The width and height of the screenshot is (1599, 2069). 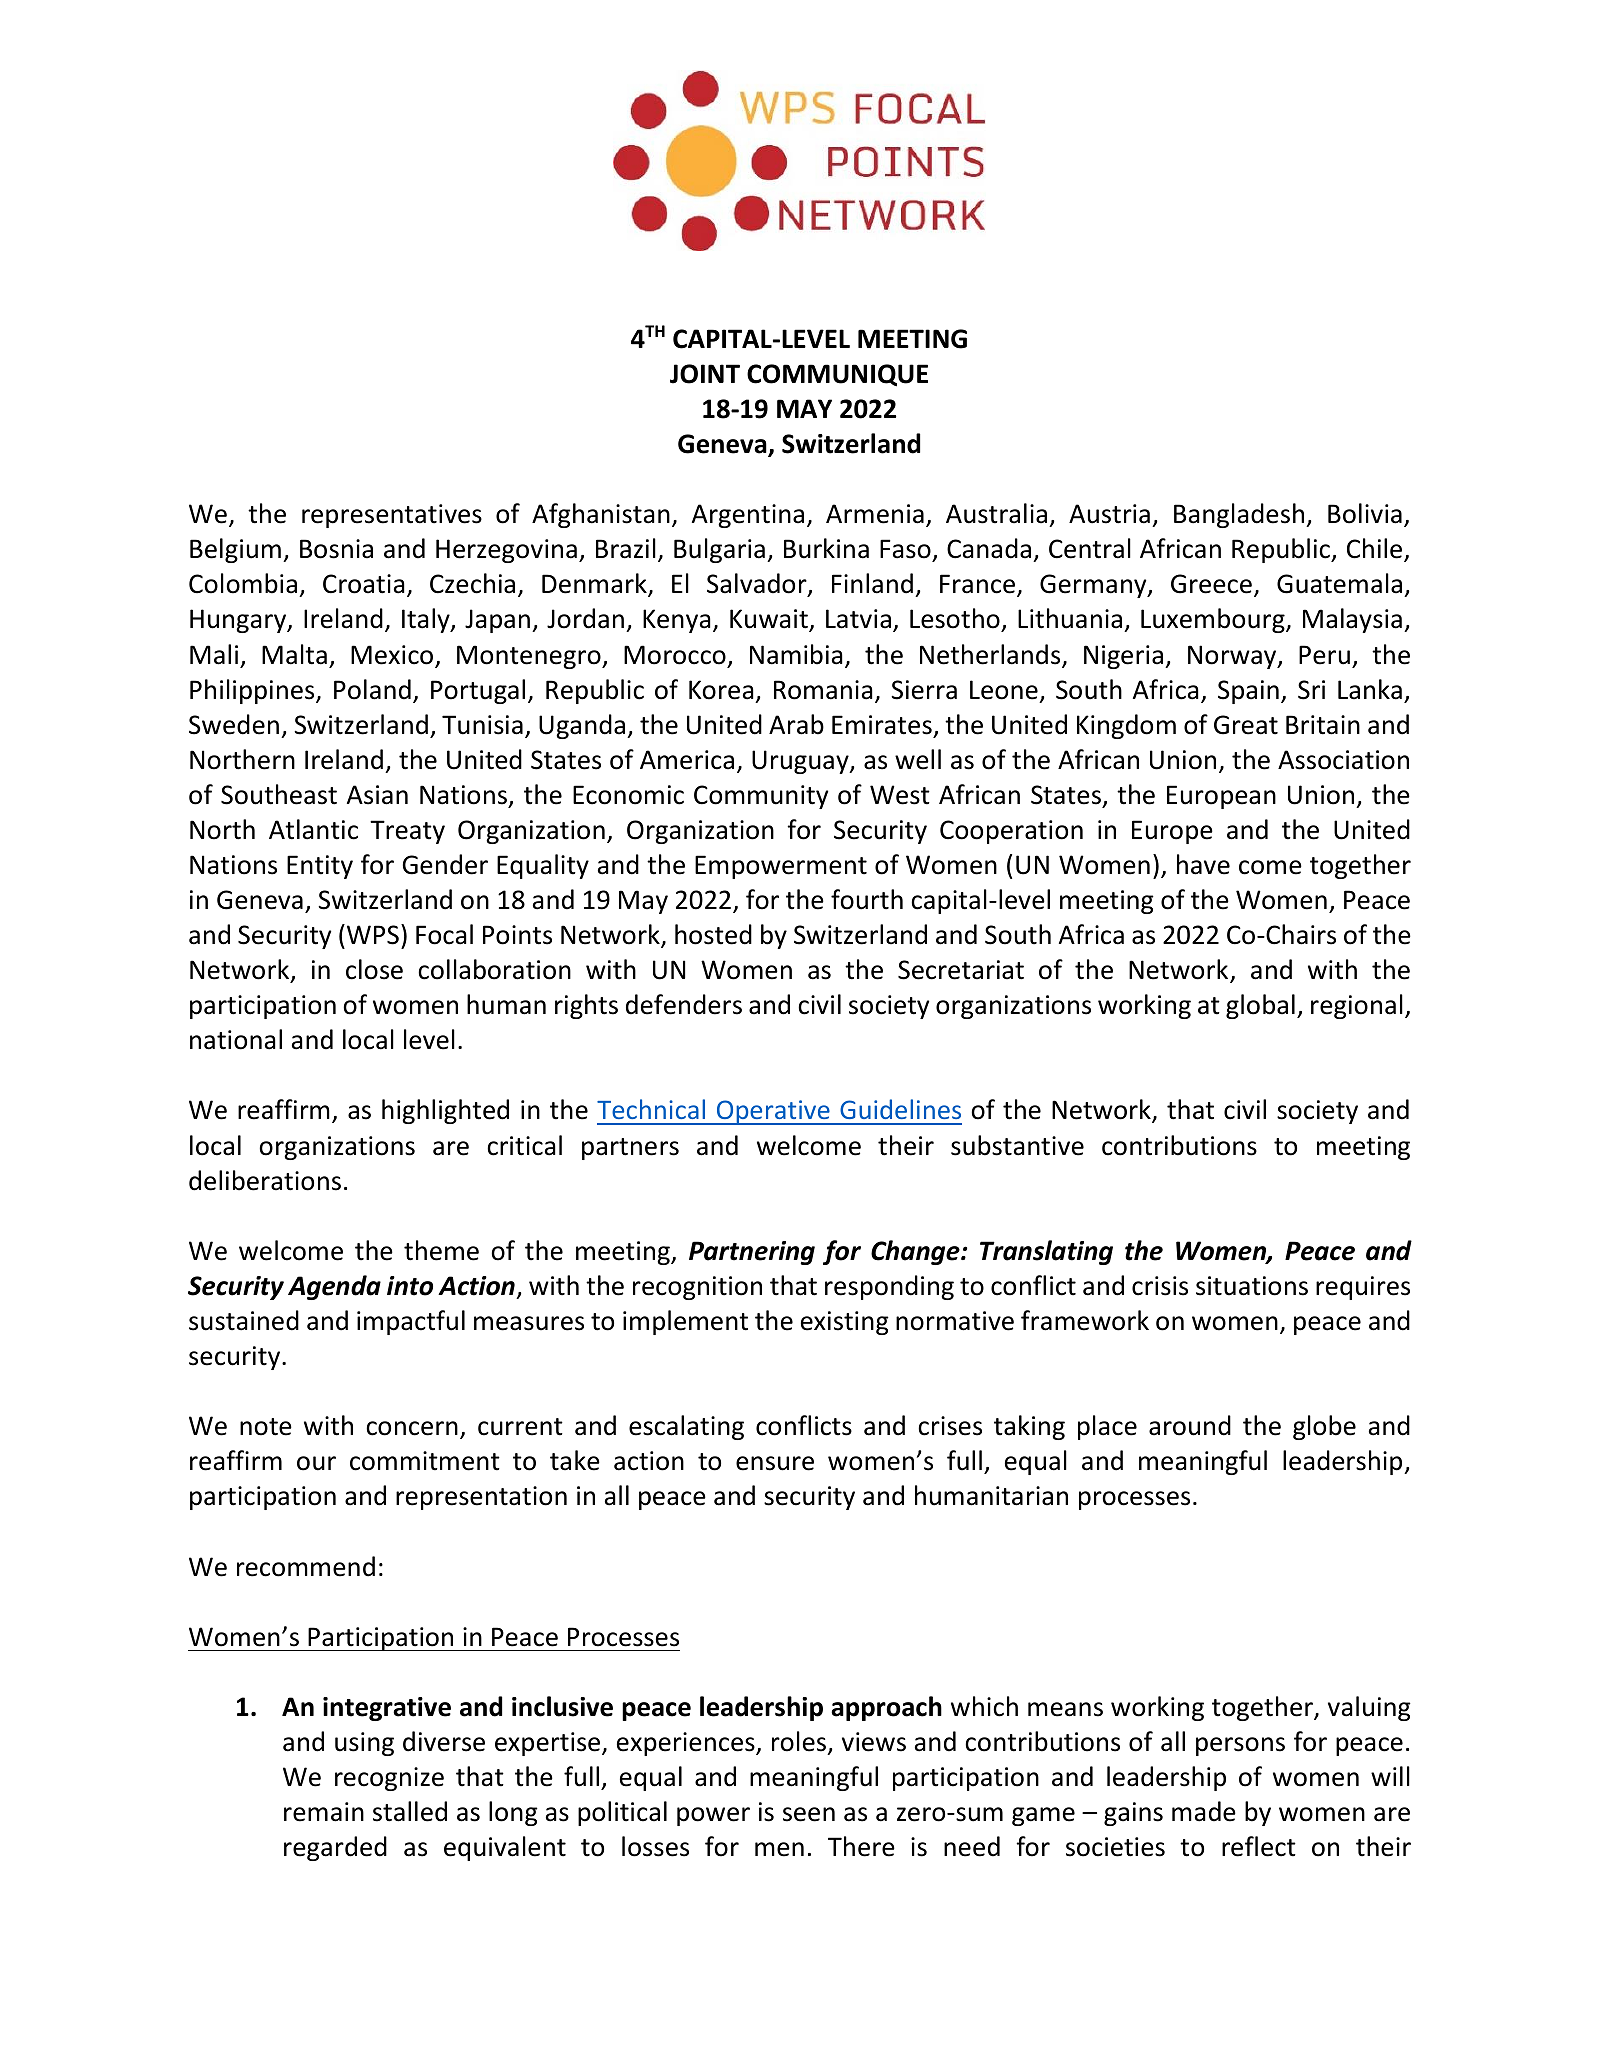 I want to click on hosted, so click(x=713, y=934).
